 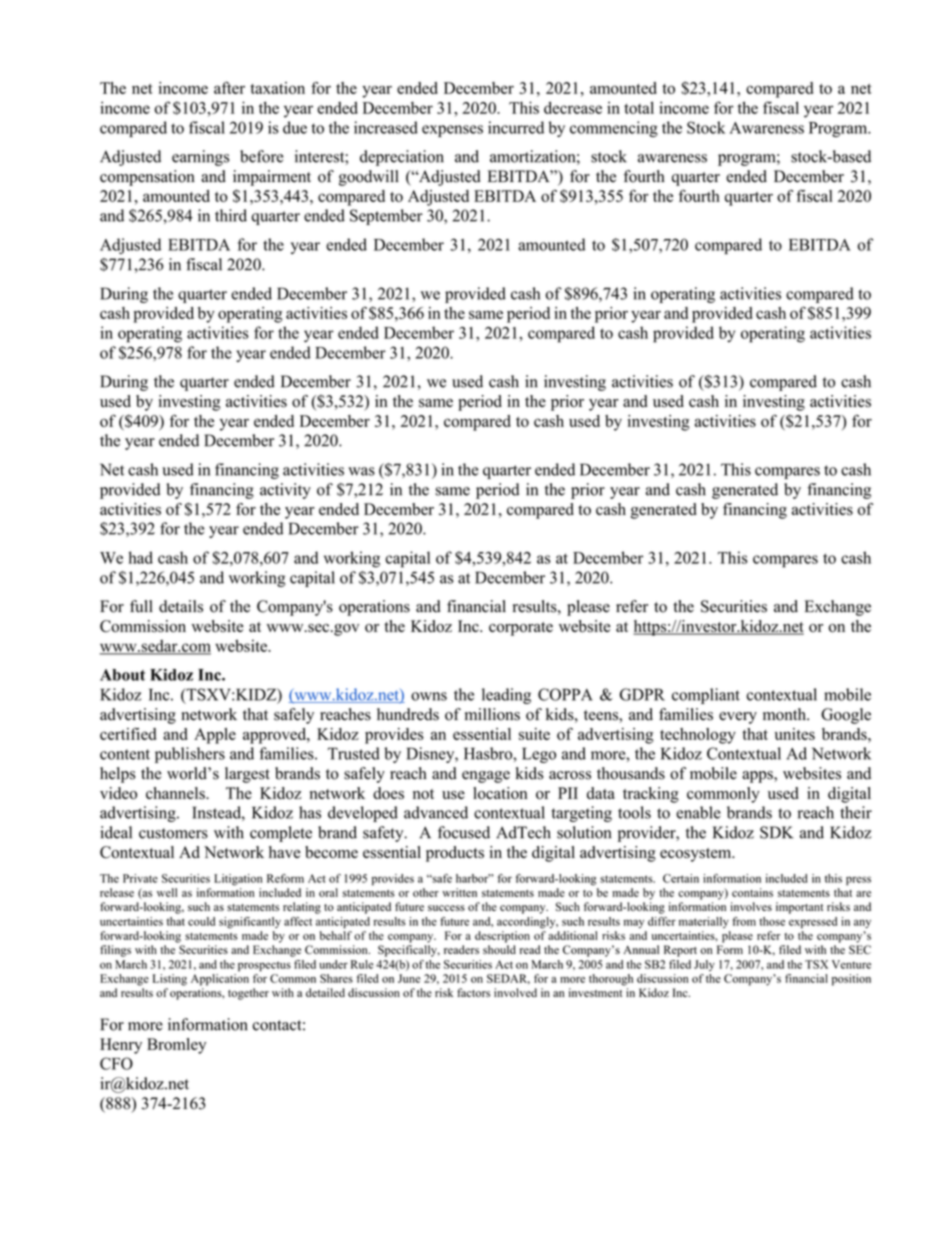 I want to click on after, so click(x=229, y=87).
